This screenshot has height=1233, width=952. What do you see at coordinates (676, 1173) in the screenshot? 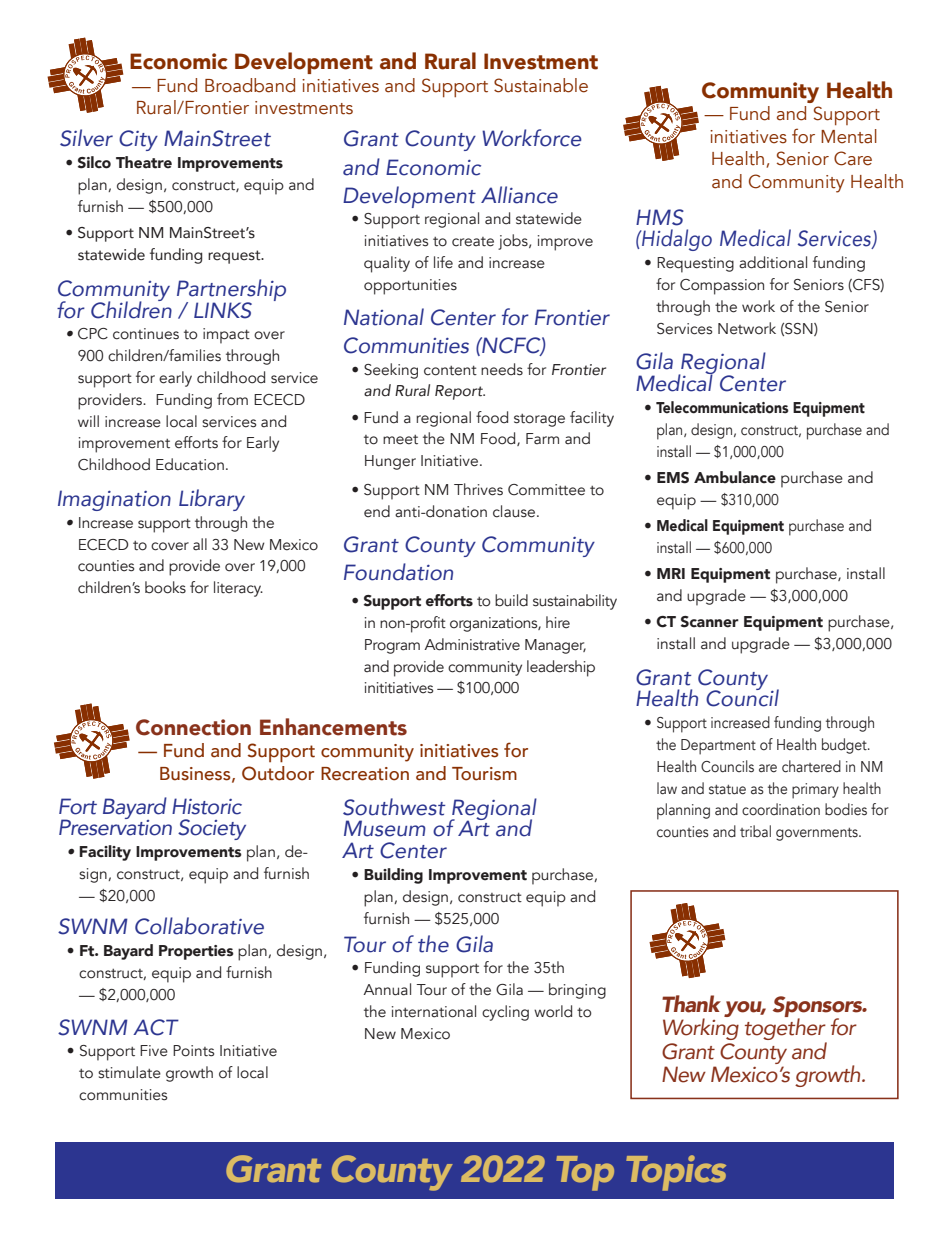
I see `Topics` at bounding box center [676, 1173].
